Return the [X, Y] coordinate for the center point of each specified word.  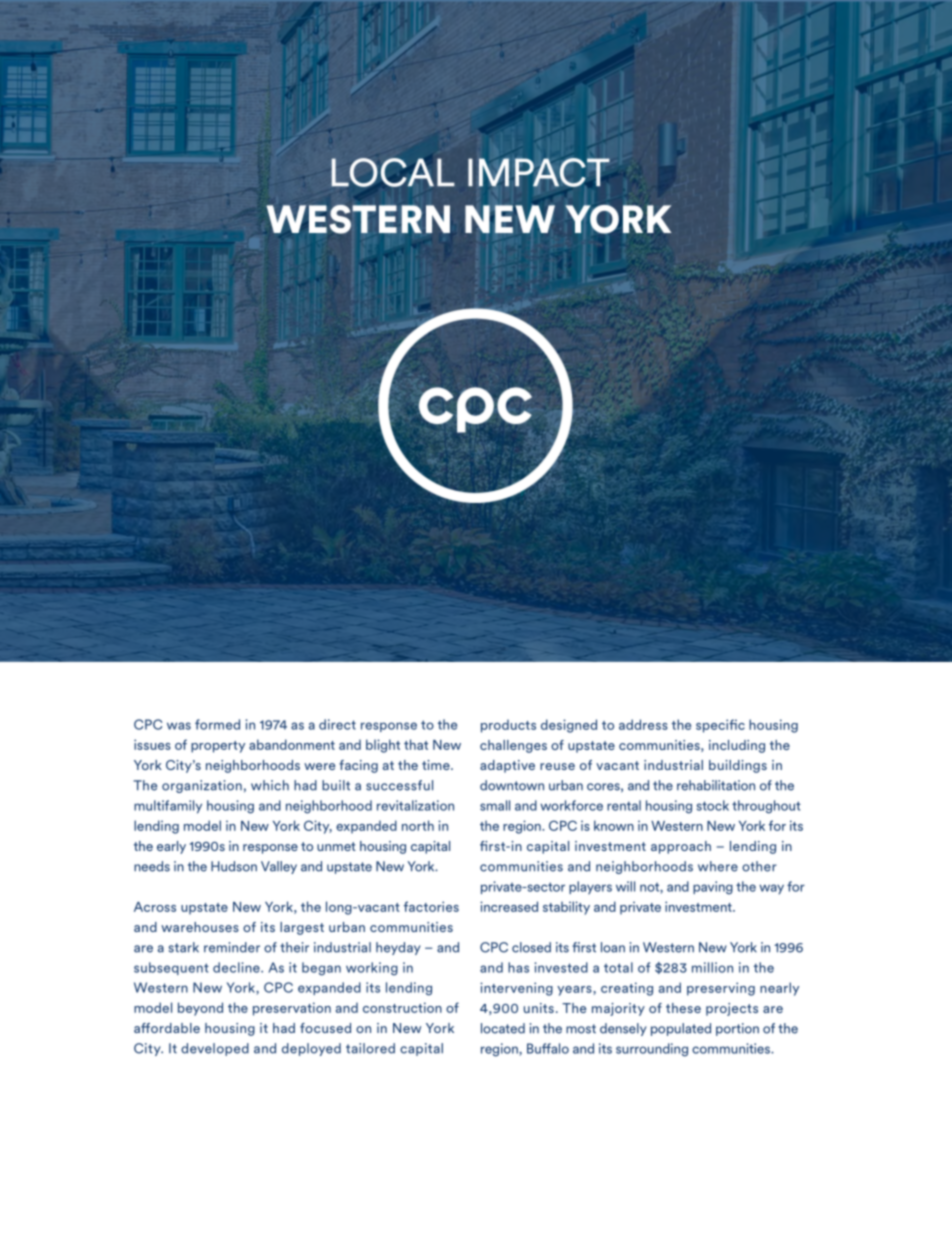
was [179, 726]
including [737, 746]
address [643, 724]
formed [217, 724]
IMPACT [539, 172]
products [508, 726]
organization [202, 786]
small [495, 805]
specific [720, 726]
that [416, 744]
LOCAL [393, 172]
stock [713, 805]
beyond [200, 1009]
